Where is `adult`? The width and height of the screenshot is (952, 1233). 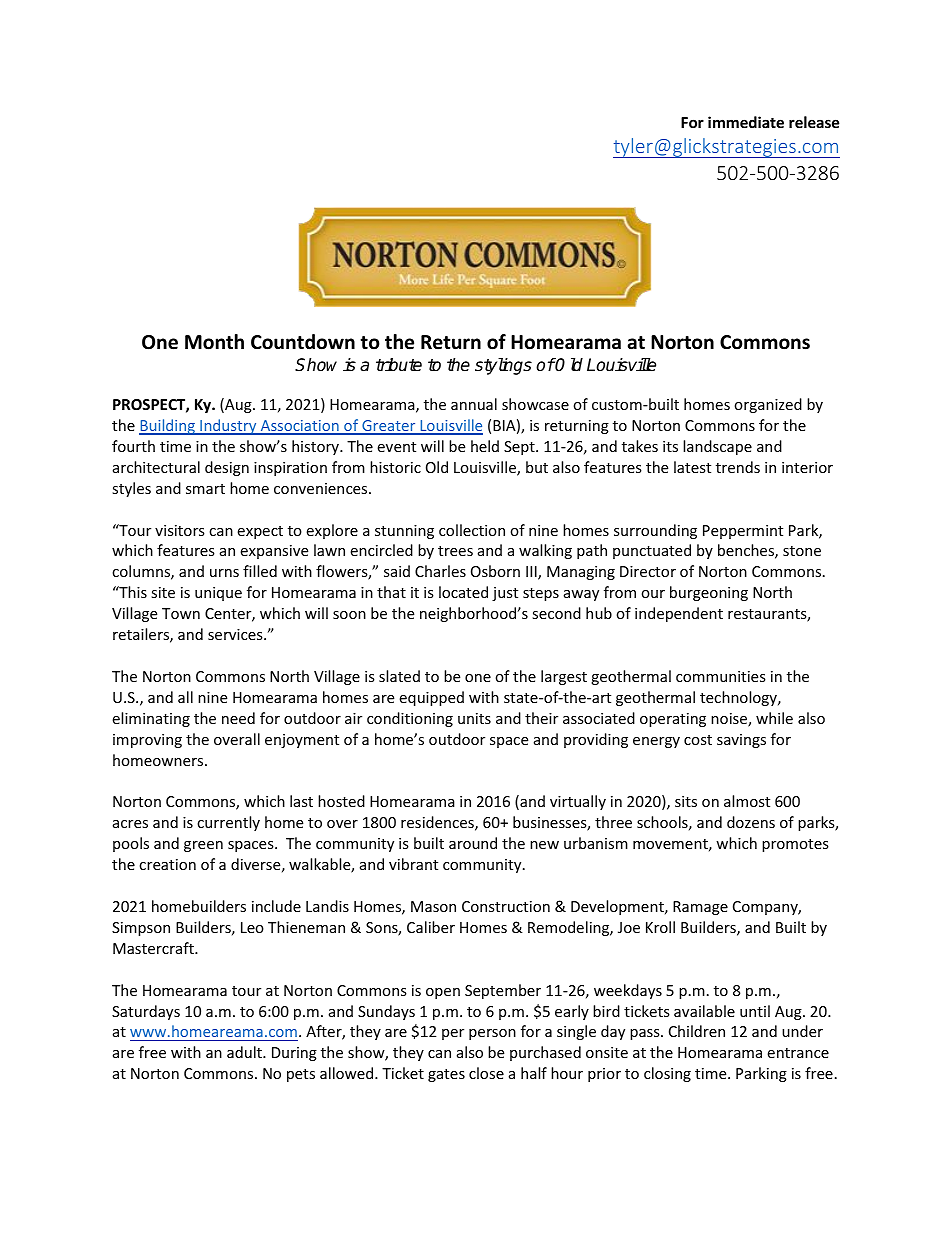
adult is located at coordinates (245, 1052).
